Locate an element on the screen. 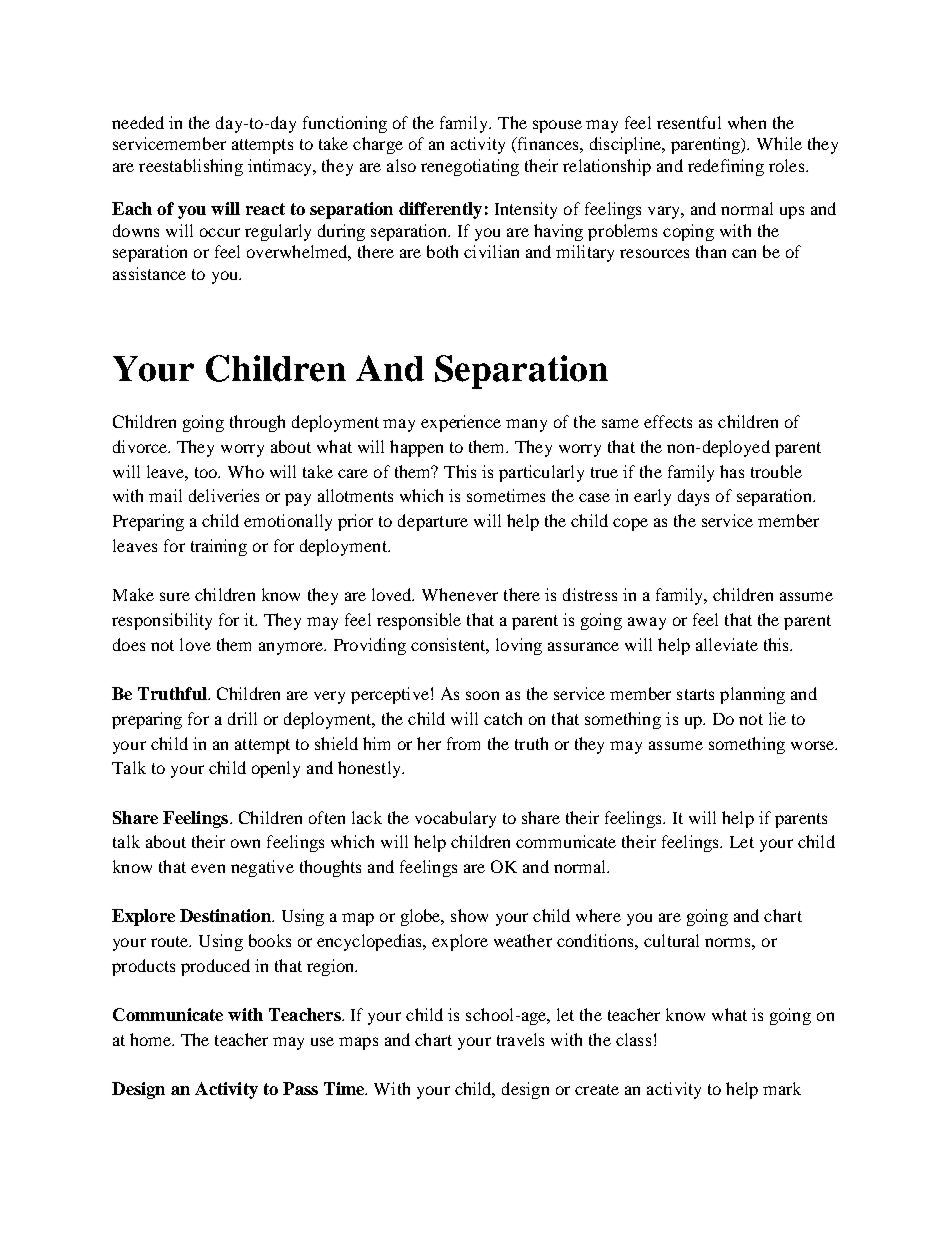 The height and width of the screenshot is (1233, 952). even is located at coordinates (208, 868).
